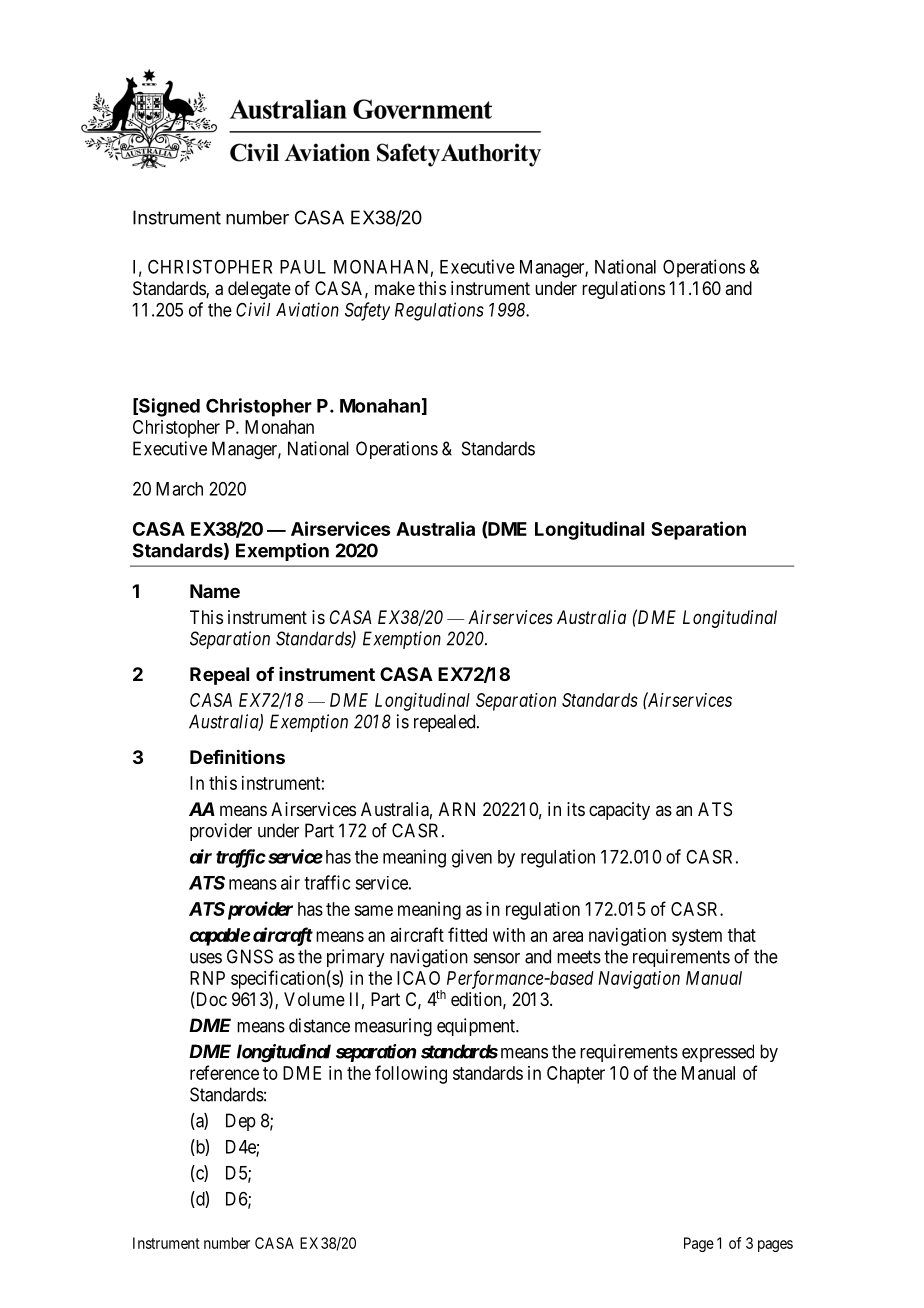 This screenshot has width=924, height=1308. I want to click on given, so click(472, 858).
